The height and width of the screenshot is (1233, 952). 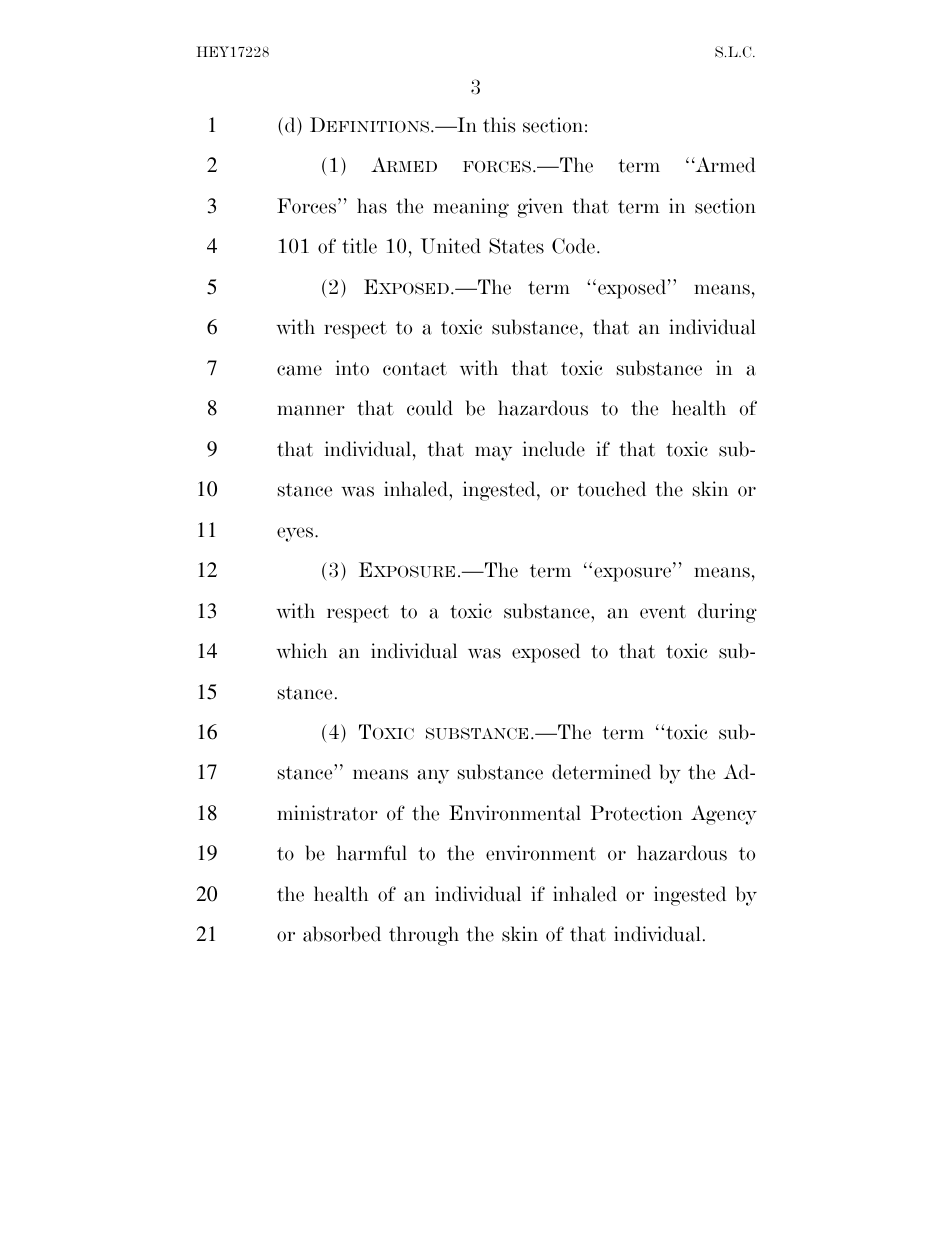 What do you see at coordinates (499, 125) in the screenshot?
I see `this` at bounding box center [499, 125].
